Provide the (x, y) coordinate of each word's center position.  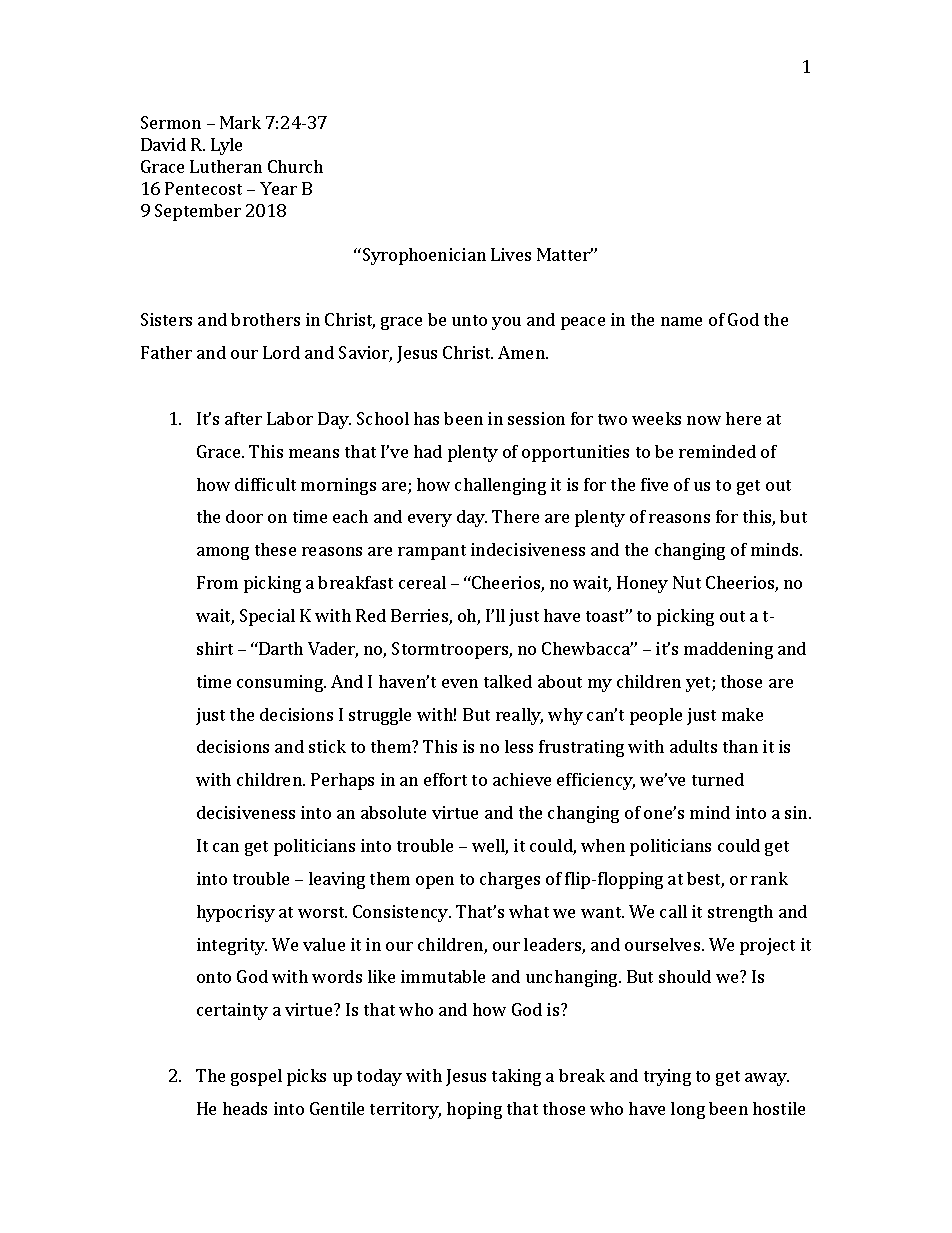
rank (769, 878)
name (681, 321)
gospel (256, 1077)
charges (510, 880)
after (243, 418)
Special (267, 617)
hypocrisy (236, 913)
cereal (422, 582)
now (704, 420)
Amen (522, 352)
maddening (728, 650)
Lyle (226, 146)
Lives (511, 254)
